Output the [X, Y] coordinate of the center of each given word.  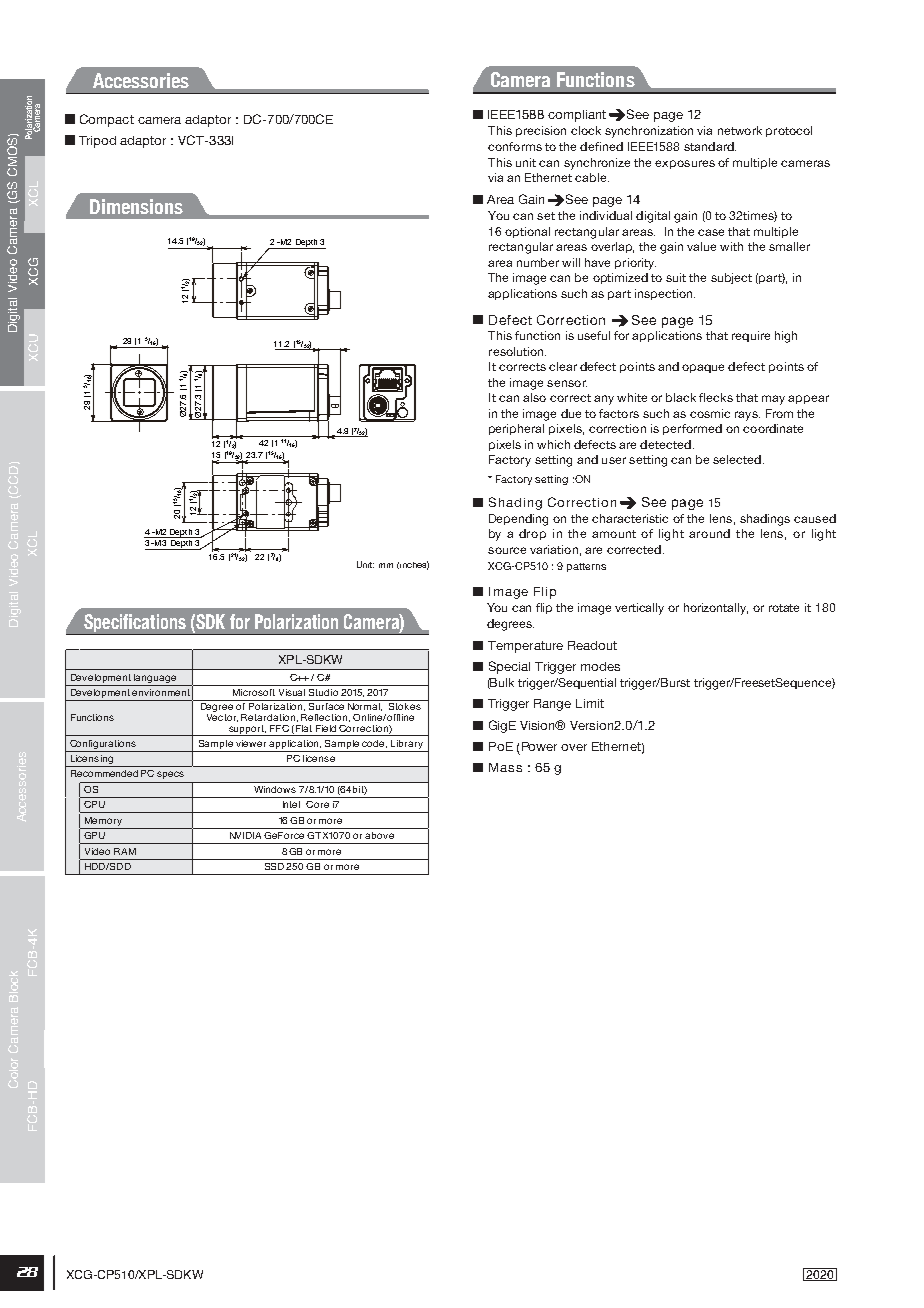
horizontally [716, 609]
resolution [517, 351]
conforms [515, 146]
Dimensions [136, 206]
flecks [716, 397]
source [507, 550]
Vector [222, 718]
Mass [505, 767]
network [740, 130]
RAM [125, 851]
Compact [107, 120]
